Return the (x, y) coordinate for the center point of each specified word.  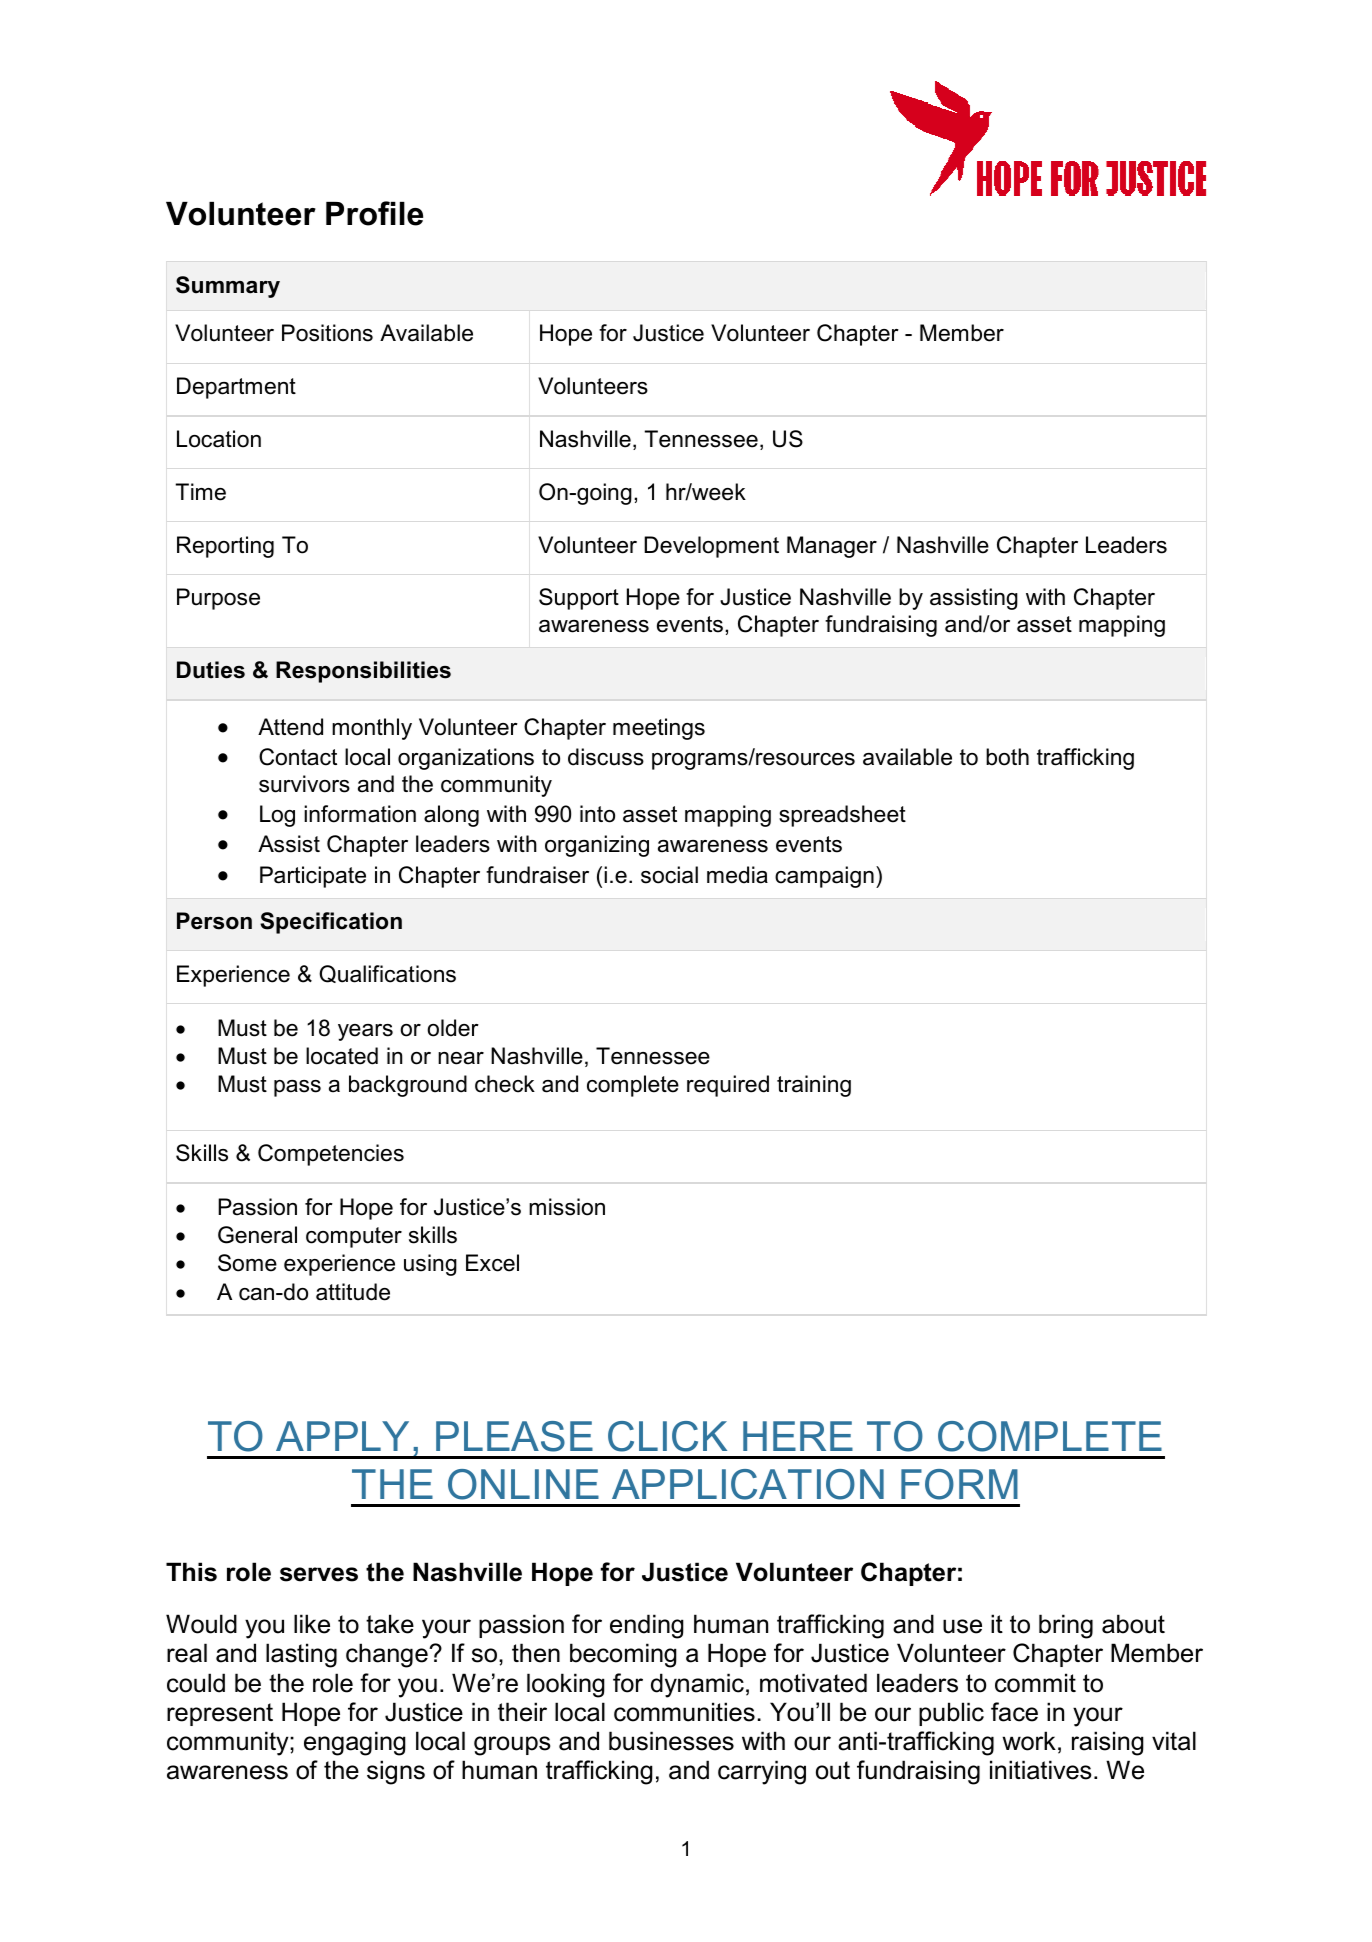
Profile (374, 213)
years (365, 1032)
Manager (832, 547)
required (728, 1086)
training (814, 1086)
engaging (355, 1743)
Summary (228, 287)
